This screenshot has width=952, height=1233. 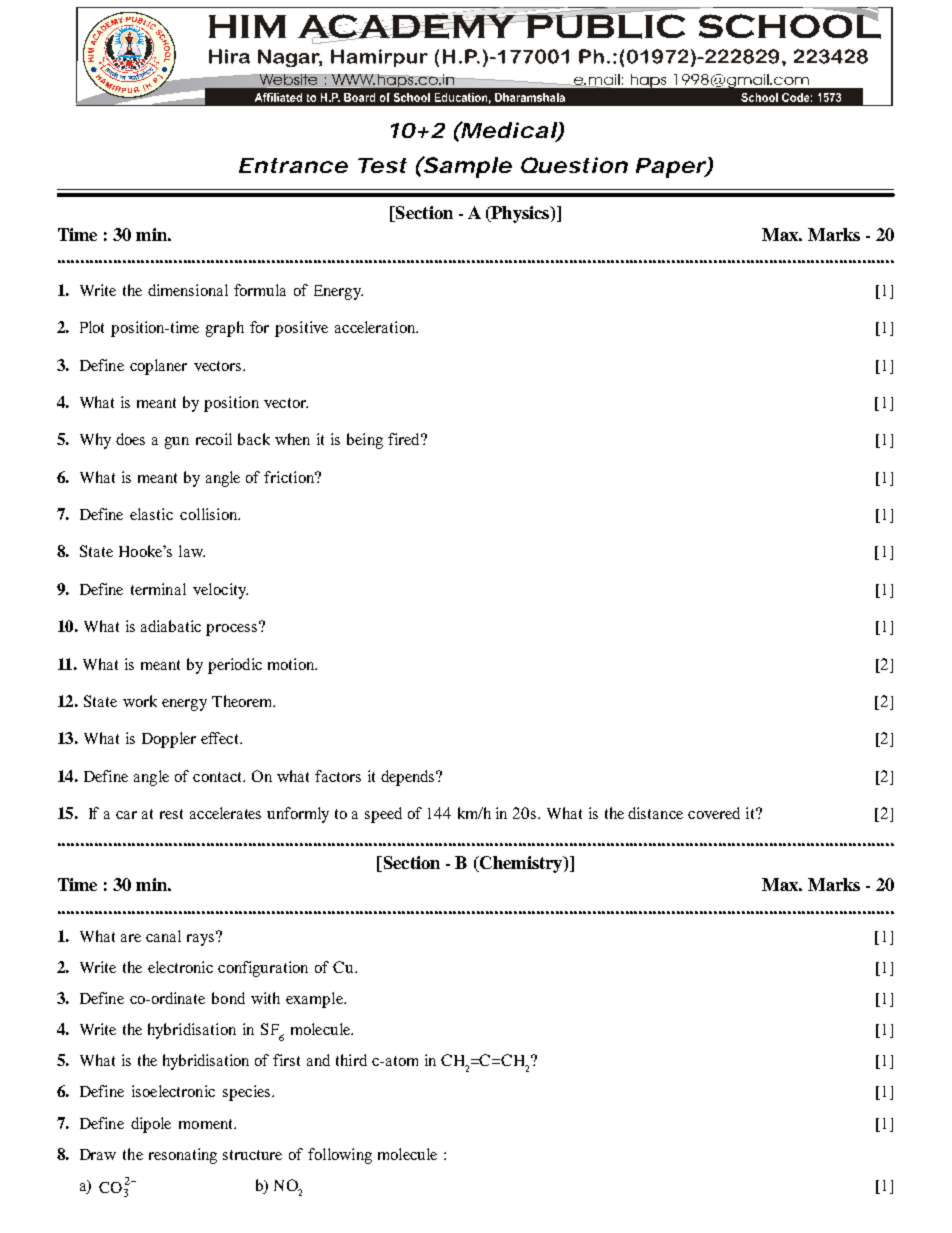 I want to click on third, so click(x=351, y=1060).
